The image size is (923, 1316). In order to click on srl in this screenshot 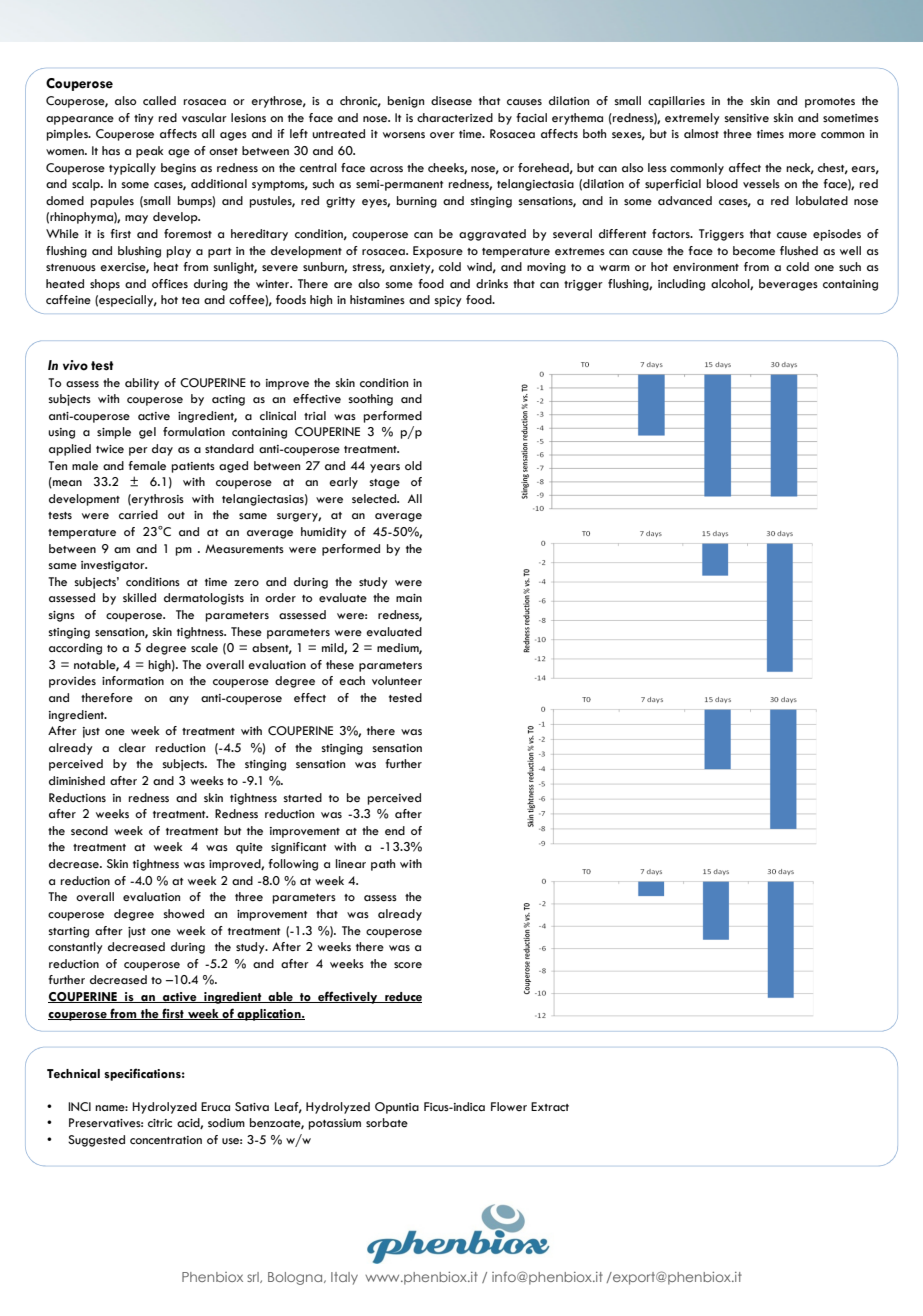, I will do `click(254, 1277)`.
